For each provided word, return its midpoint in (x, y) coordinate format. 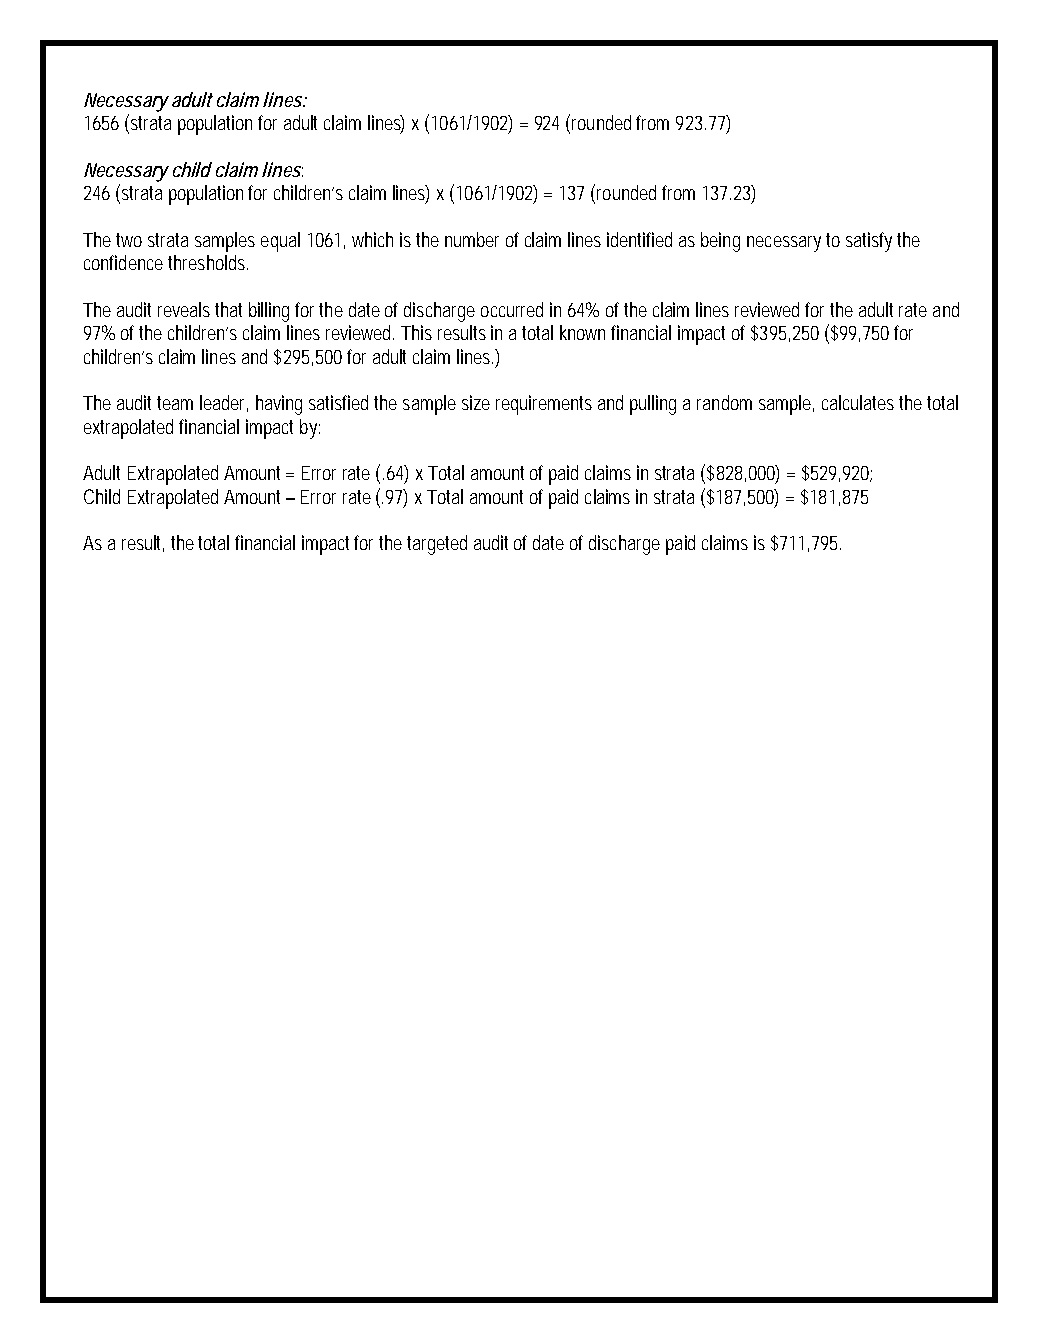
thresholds (208, 262)
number (472, 239)
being (720, 242)
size (476, 402)
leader (224, 403)
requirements (544, 405)
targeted (437, 545)
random (724, 402)
